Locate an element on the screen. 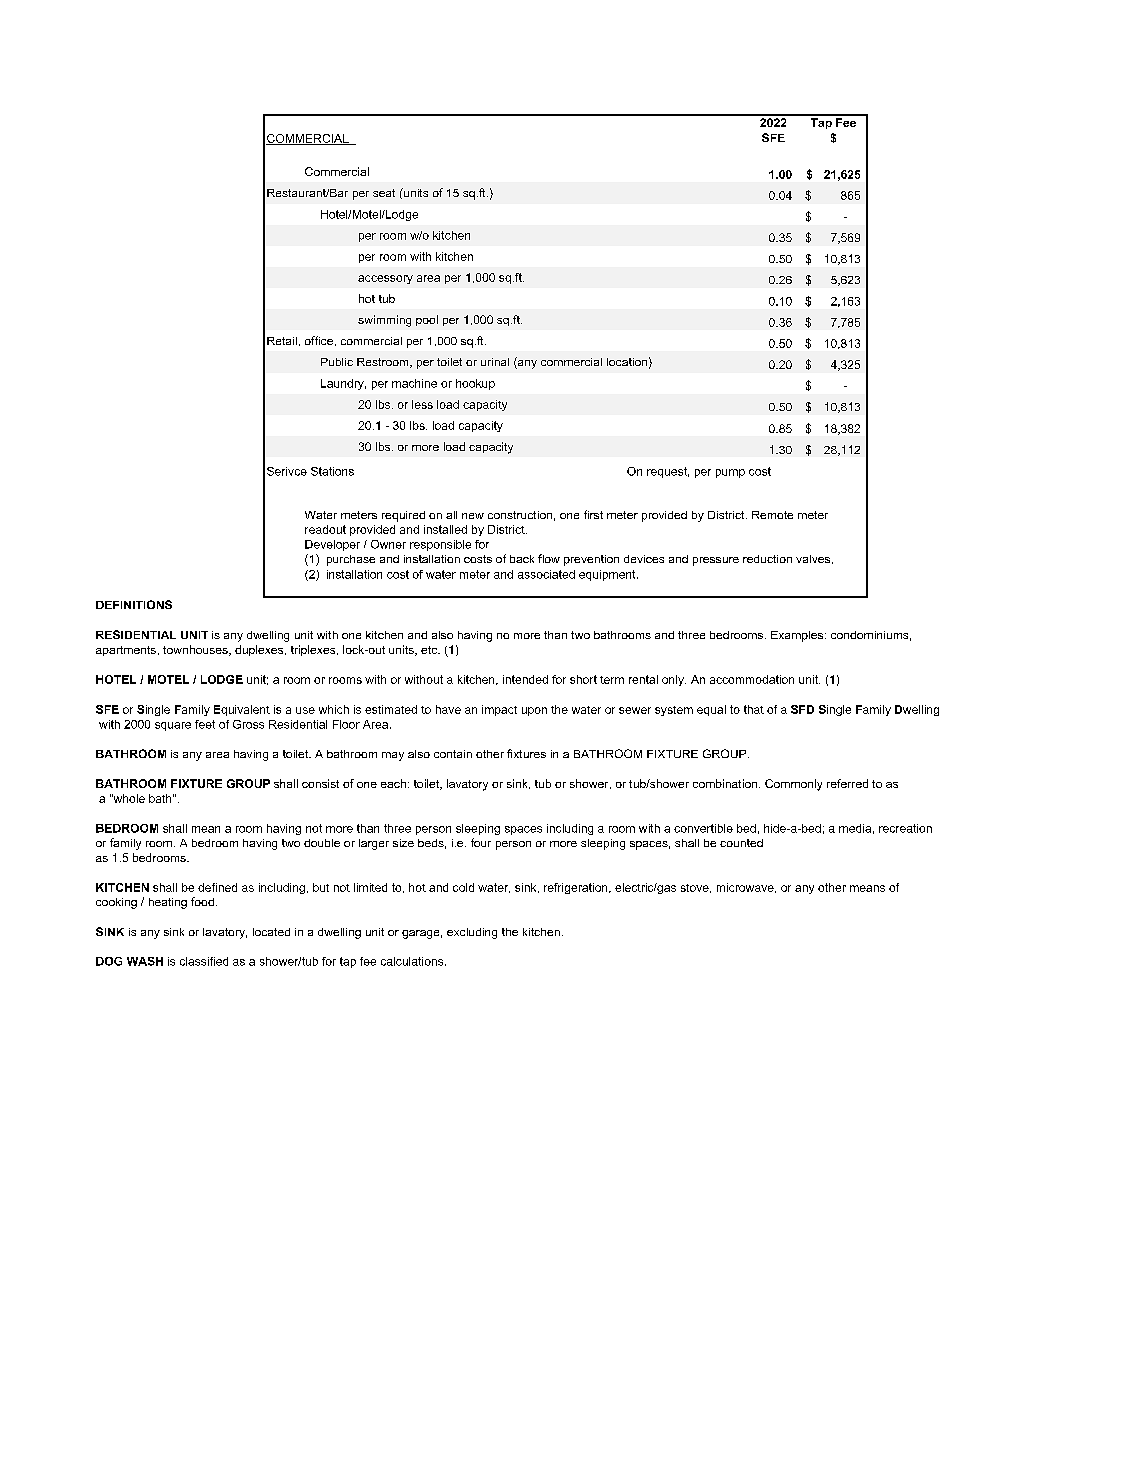 The width and height of the screenshot is (1129, 1461). DEFINITIONS is located at coordinates (134, 604).
